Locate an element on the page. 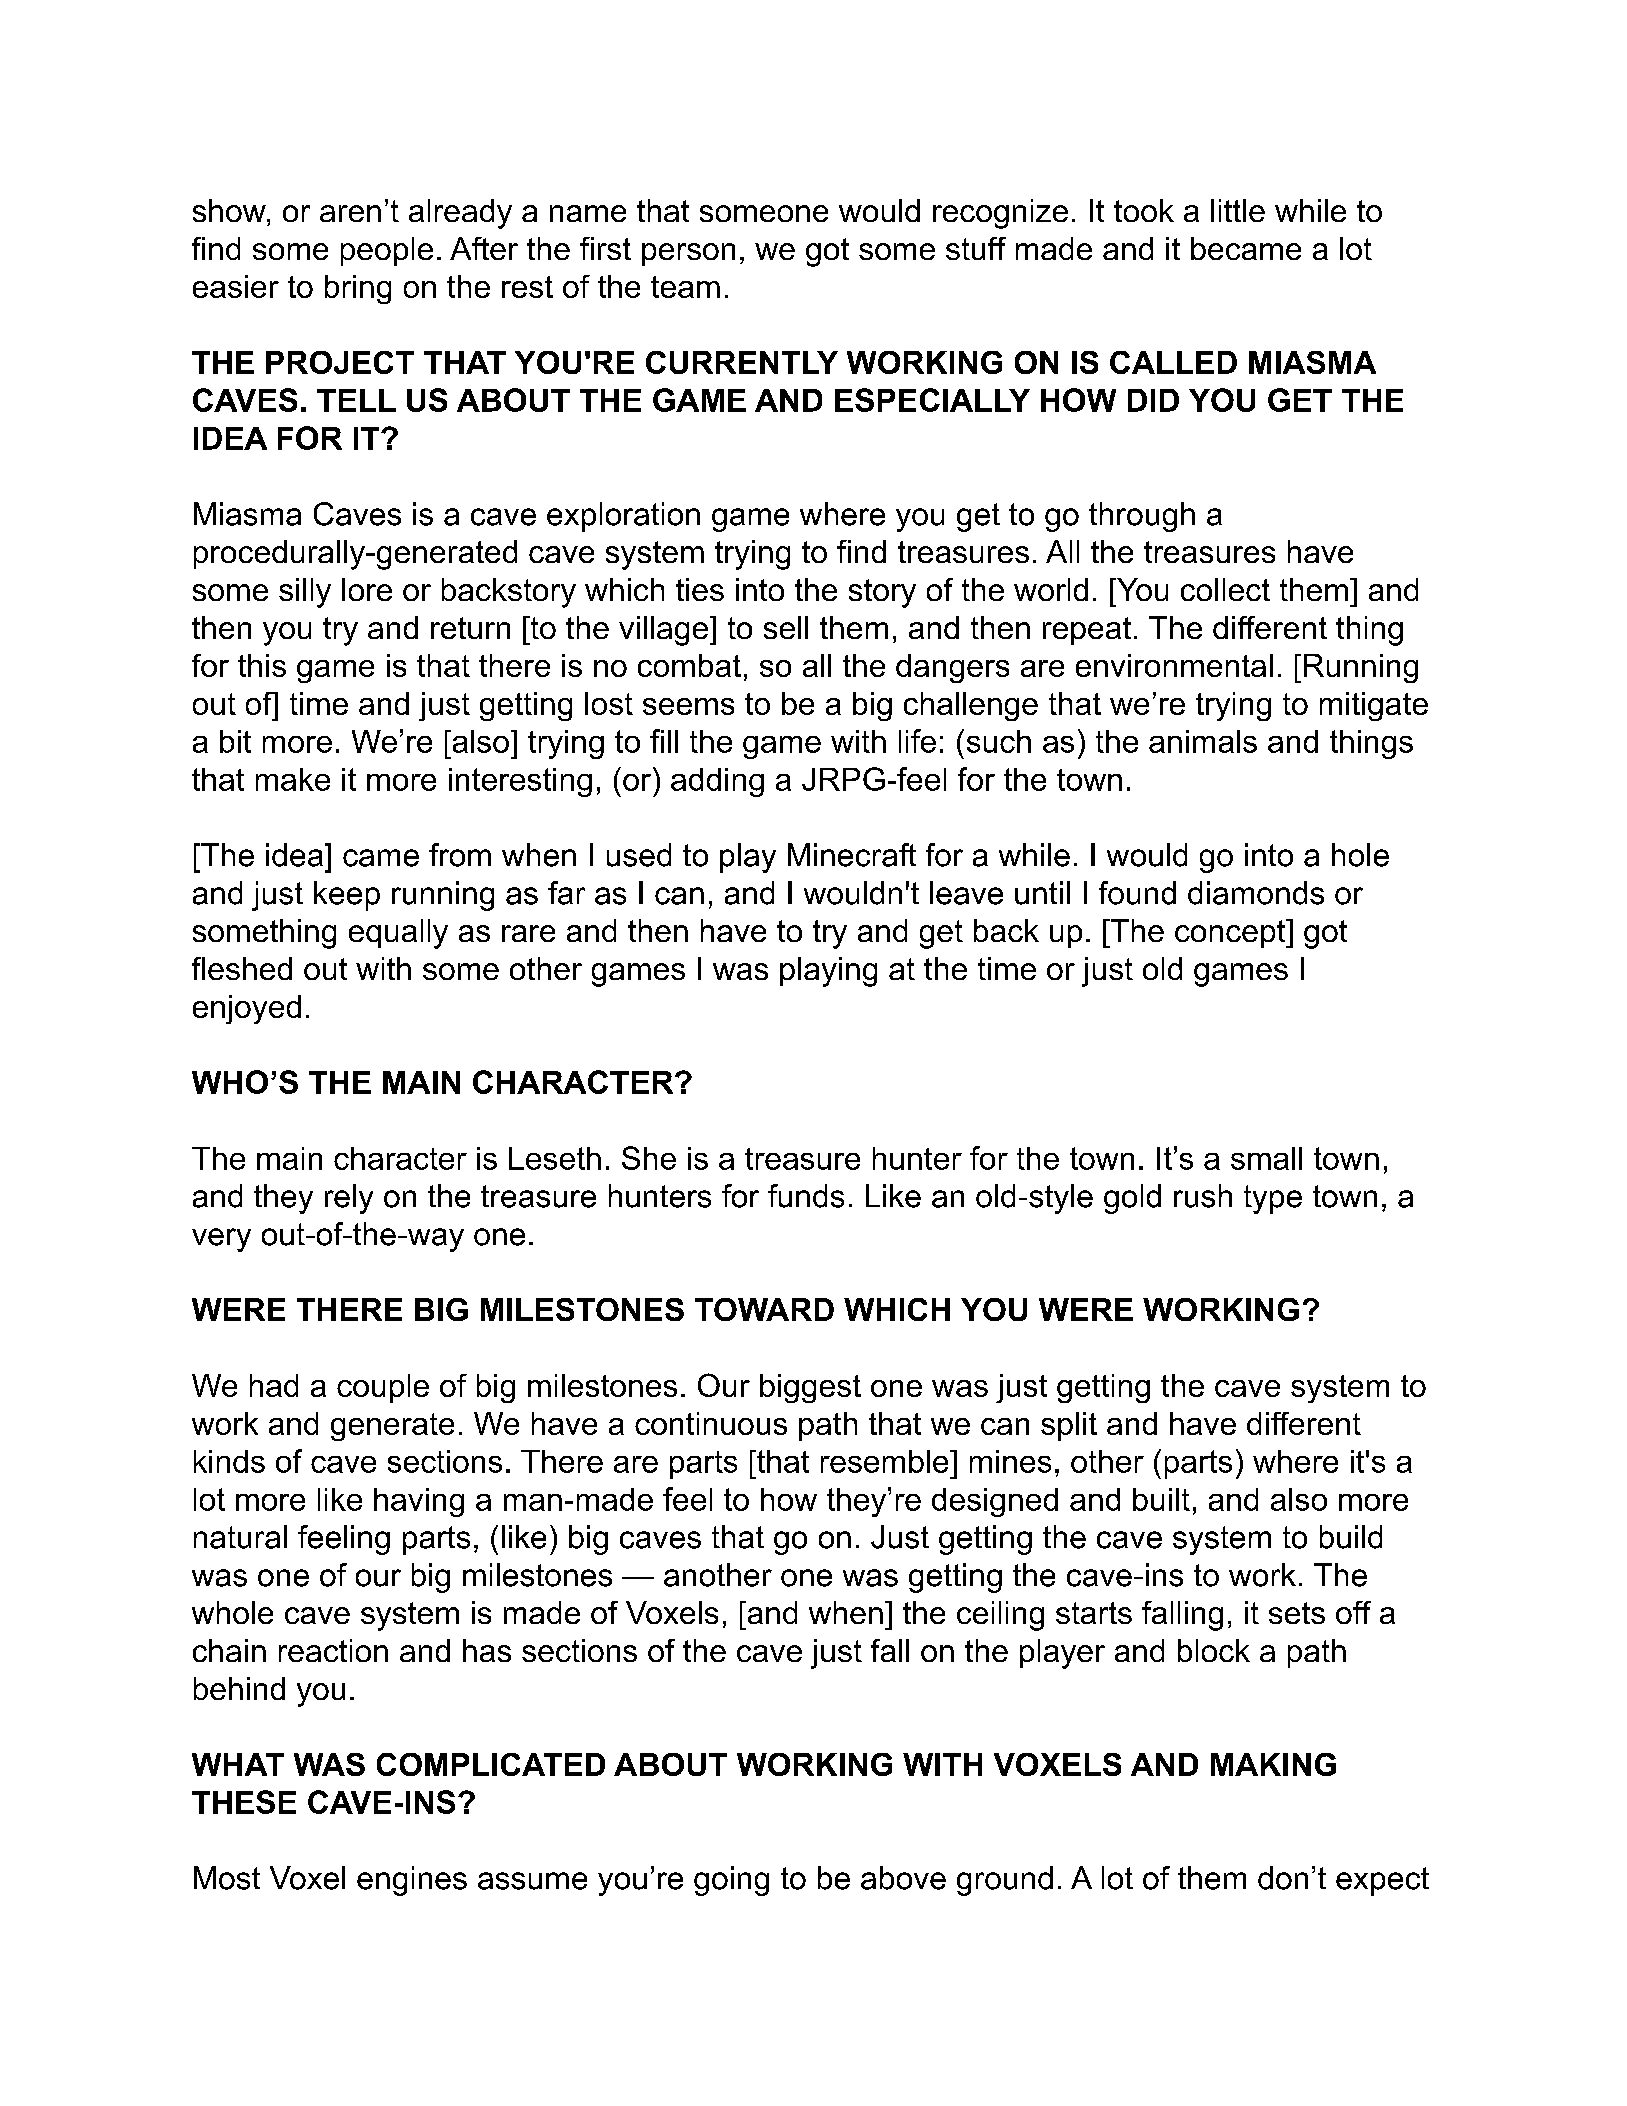  MAKING is located at coordinates (1273, 1764).
